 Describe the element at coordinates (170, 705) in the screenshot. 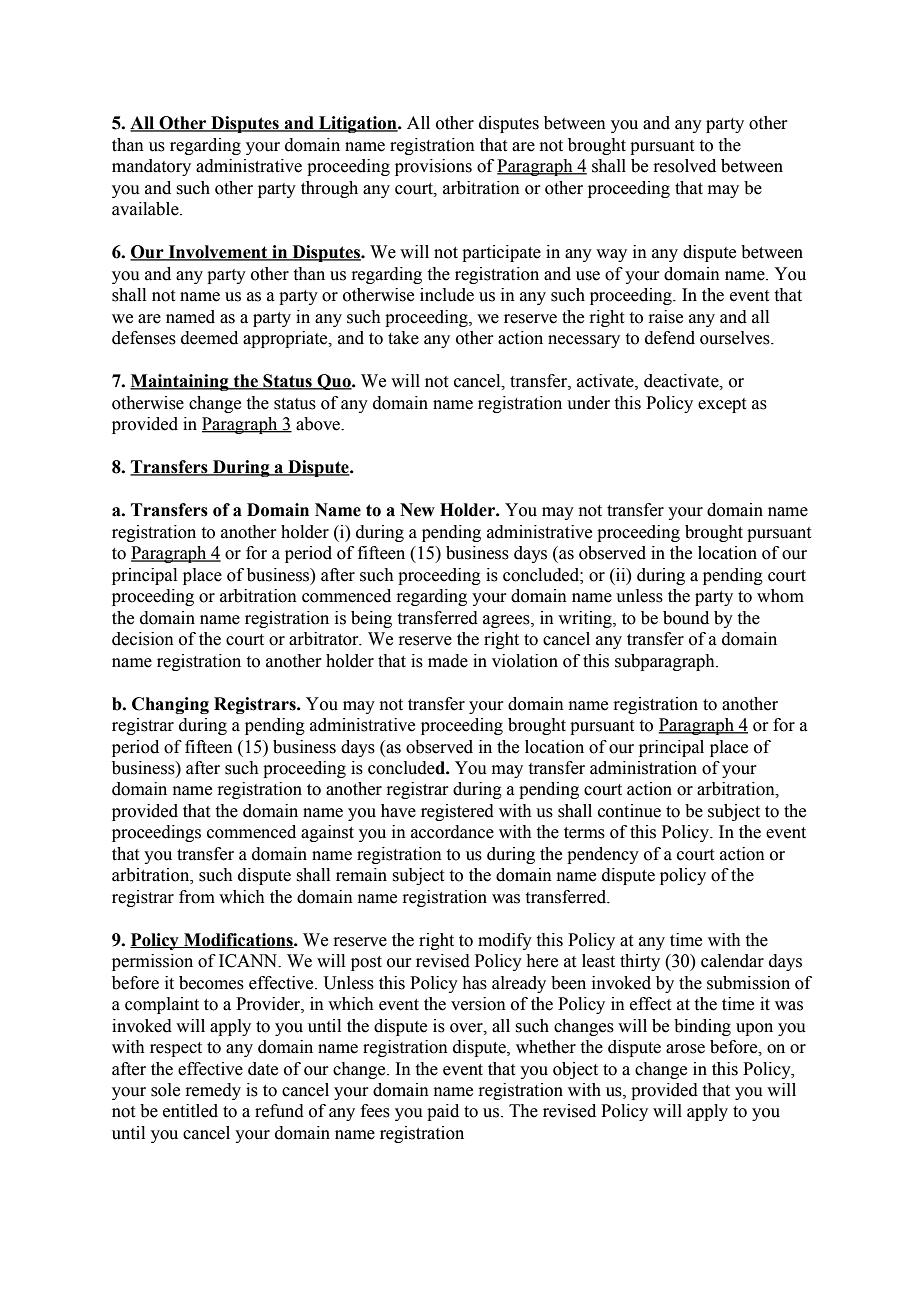

I see `Changing` at that location.
